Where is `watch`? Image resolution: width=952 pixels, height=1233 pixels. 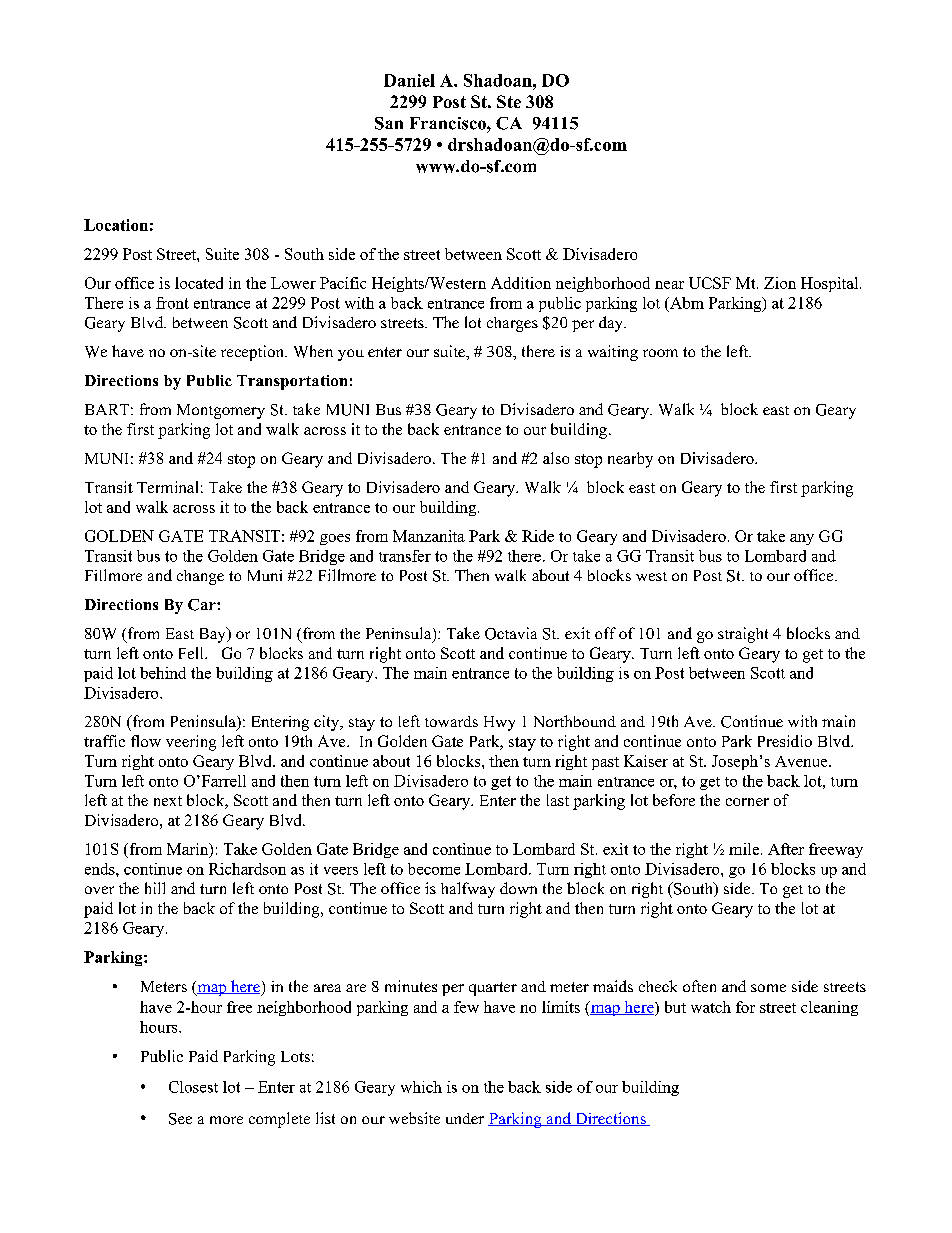 watch is located at coordinates (711, 1007).
